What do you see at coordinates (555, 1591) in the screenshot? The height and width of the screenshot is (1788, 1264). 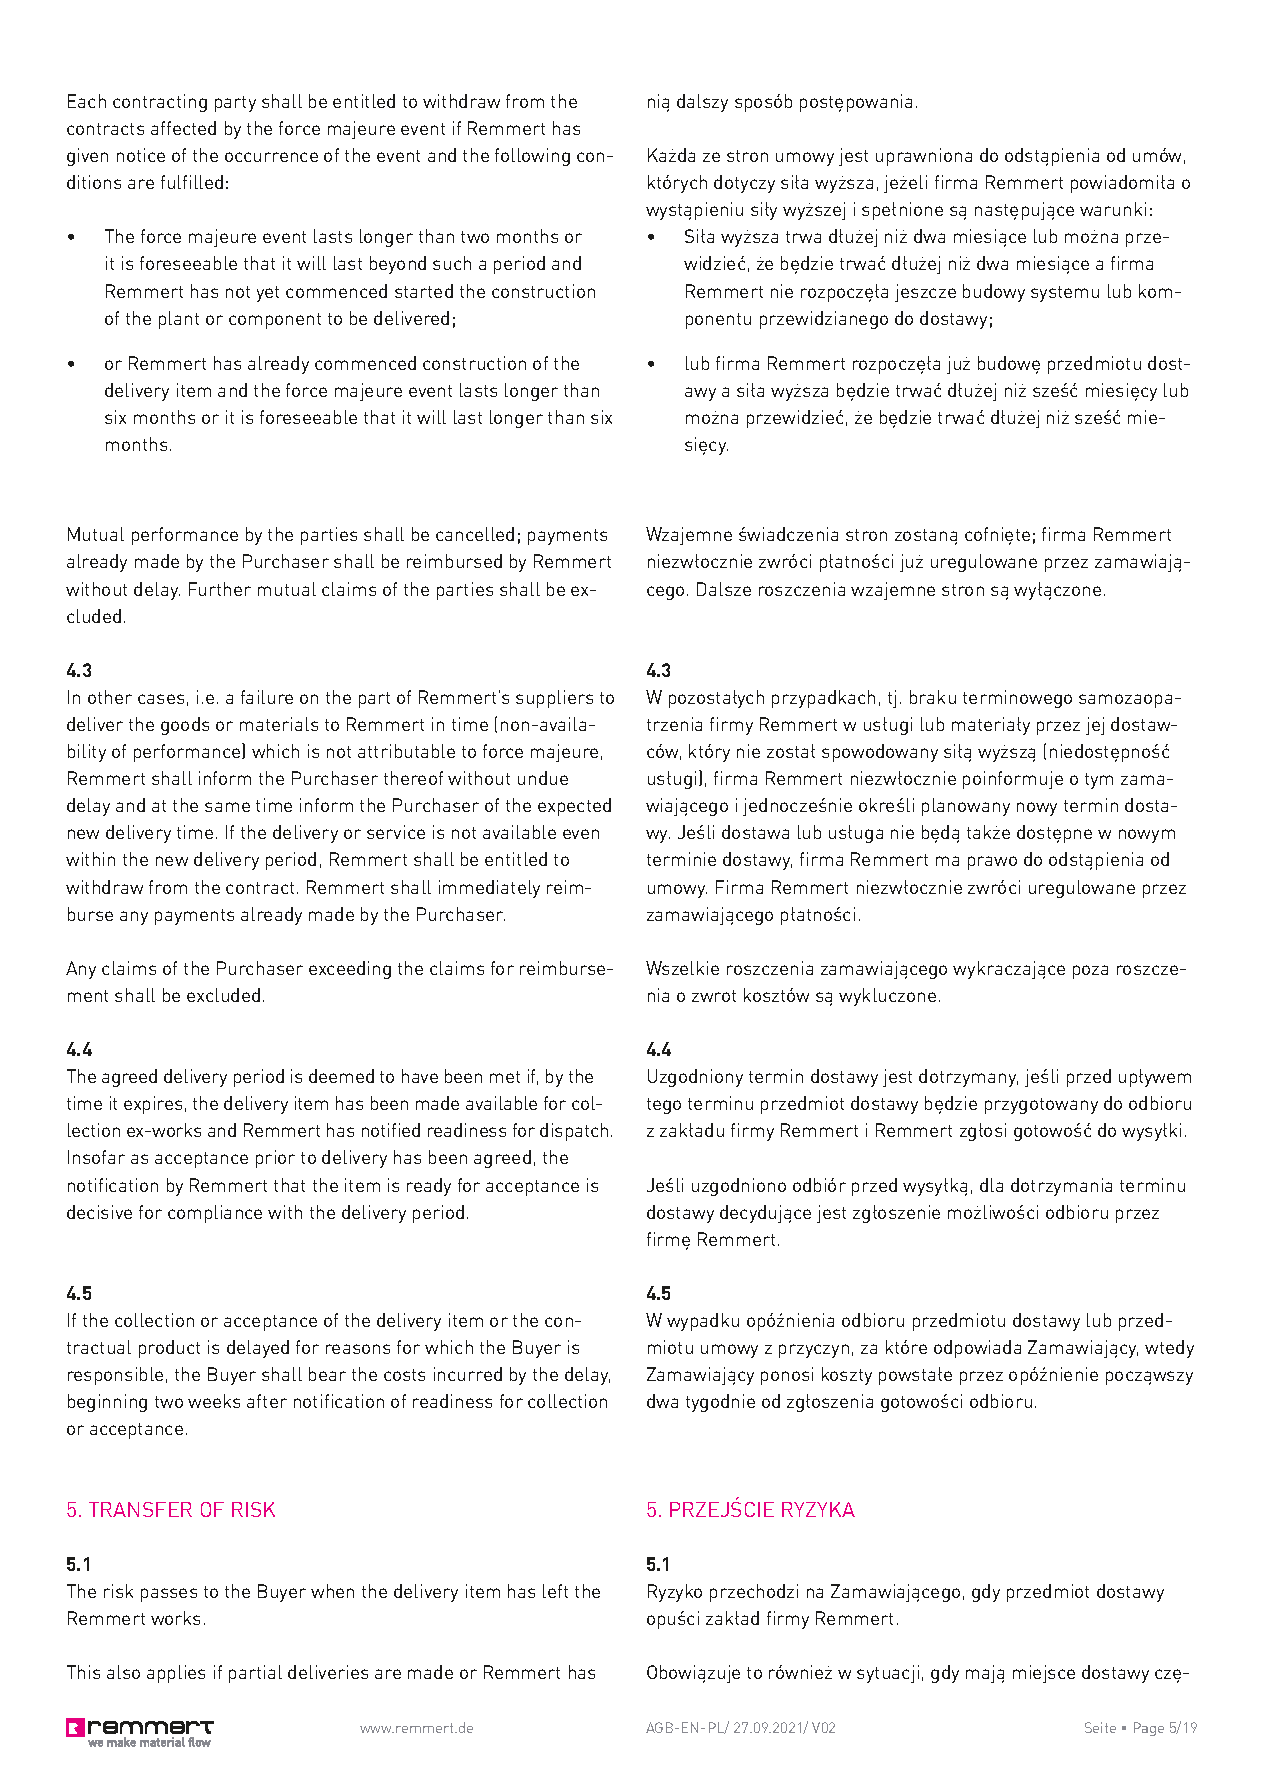 I see `left` at bounding box center [555, 1591].
